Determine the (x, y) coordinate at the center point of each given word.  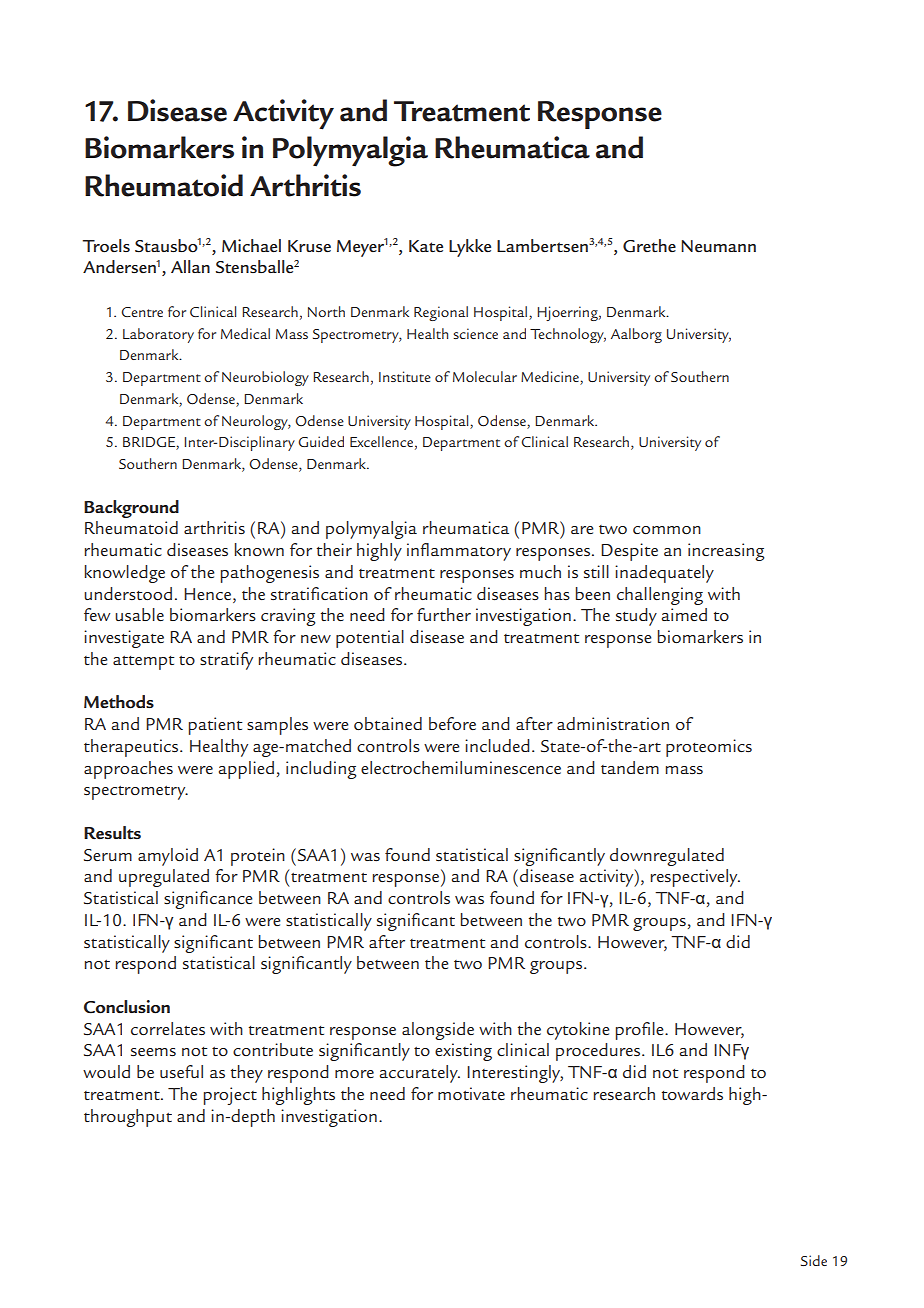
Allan (190, 266)
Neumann (718, 246)
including (321, 770)
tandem (630, 767)
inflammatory (459, 552)
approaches (128, 770)
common (667, 530)
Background (131, 509)
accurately (420, 1074)
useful (181, 1071)
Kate (426, 246)
